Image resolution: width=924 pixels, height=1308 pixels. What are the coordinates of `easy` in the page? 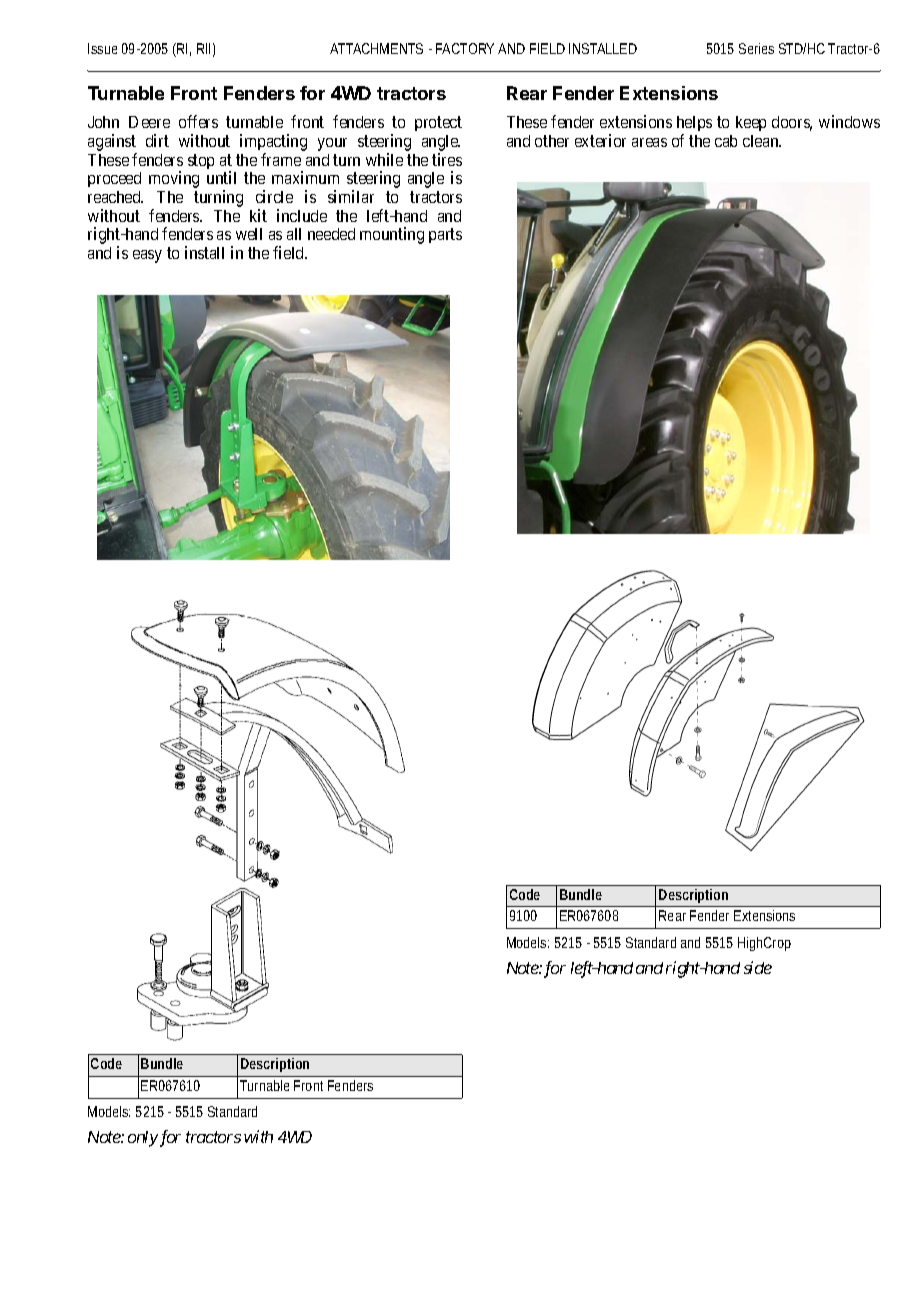 It's located at (147, 256).
